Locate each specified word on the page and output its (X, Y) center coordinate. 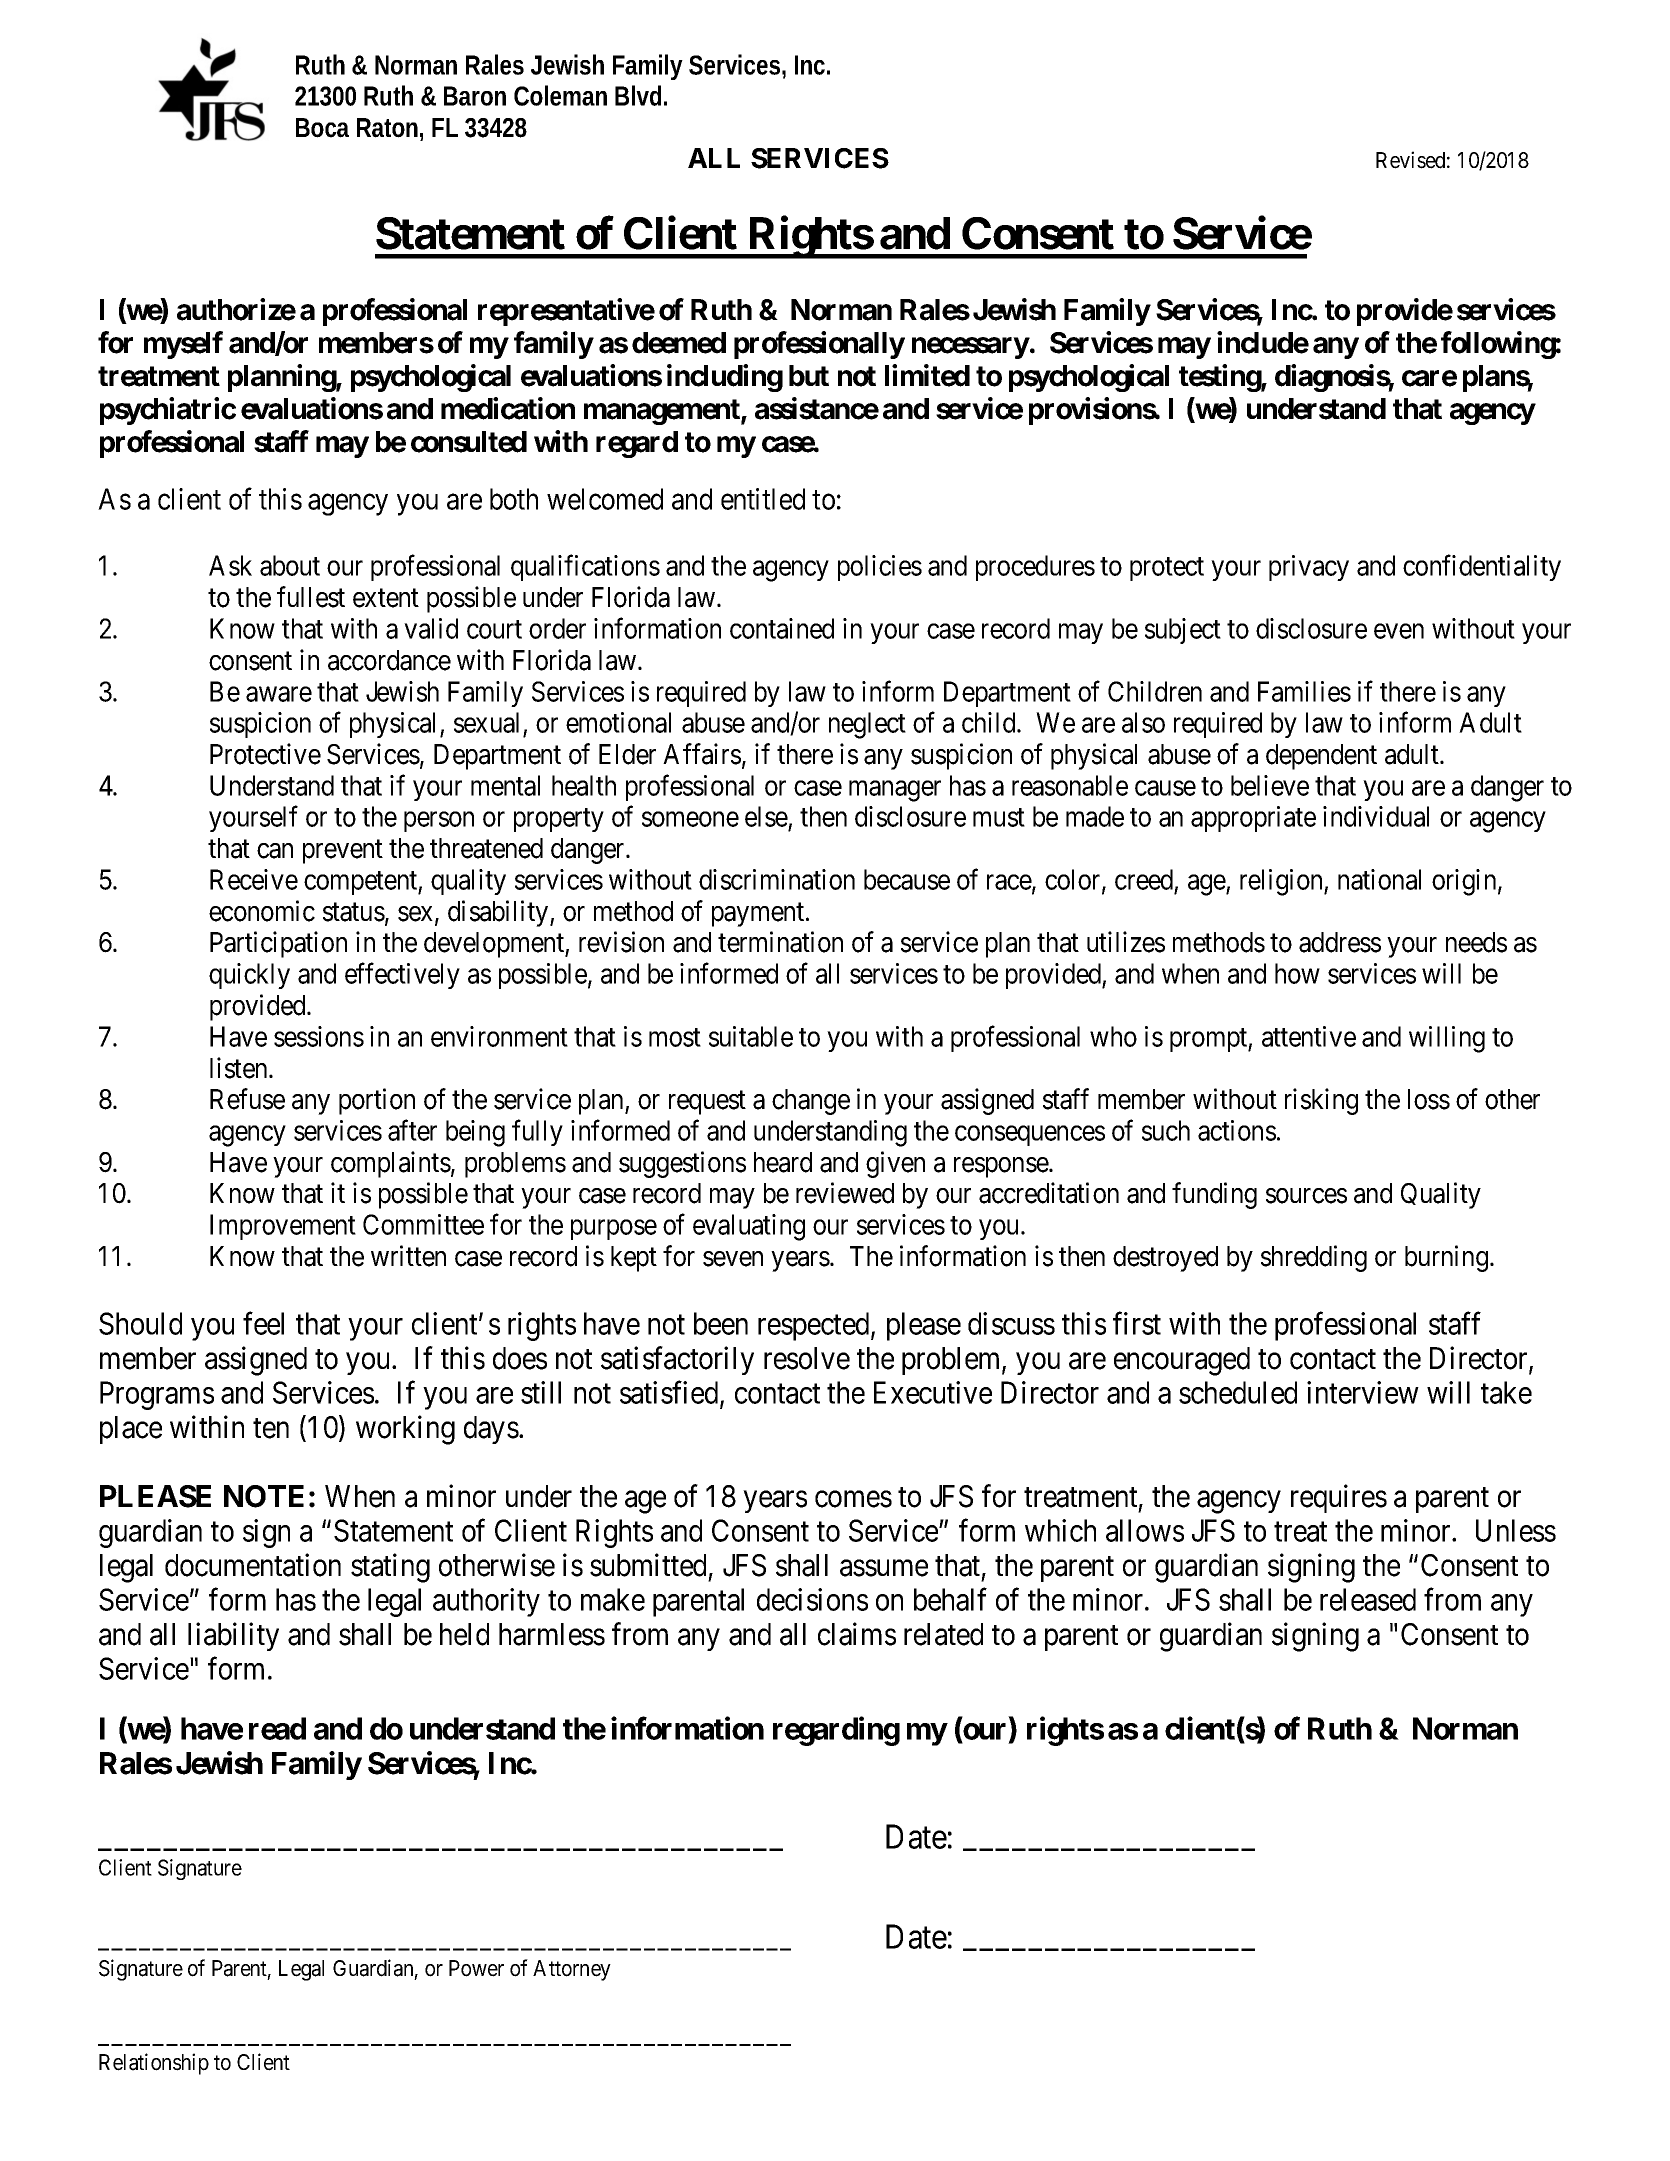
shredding (1314, 1258)
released (1368, 1599)
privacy (1309, 568)
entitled (763, 499)
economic (262, 911)
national (1379, 879)
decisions (812, 1599)
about (290, 565)
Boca (322, 128)
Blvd (638, 95)
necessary (971, 348)
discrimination (777, 879)
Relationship (154, 2064)
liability (233, 1636)
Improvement (283, 1227)
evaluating (749, 1227)
